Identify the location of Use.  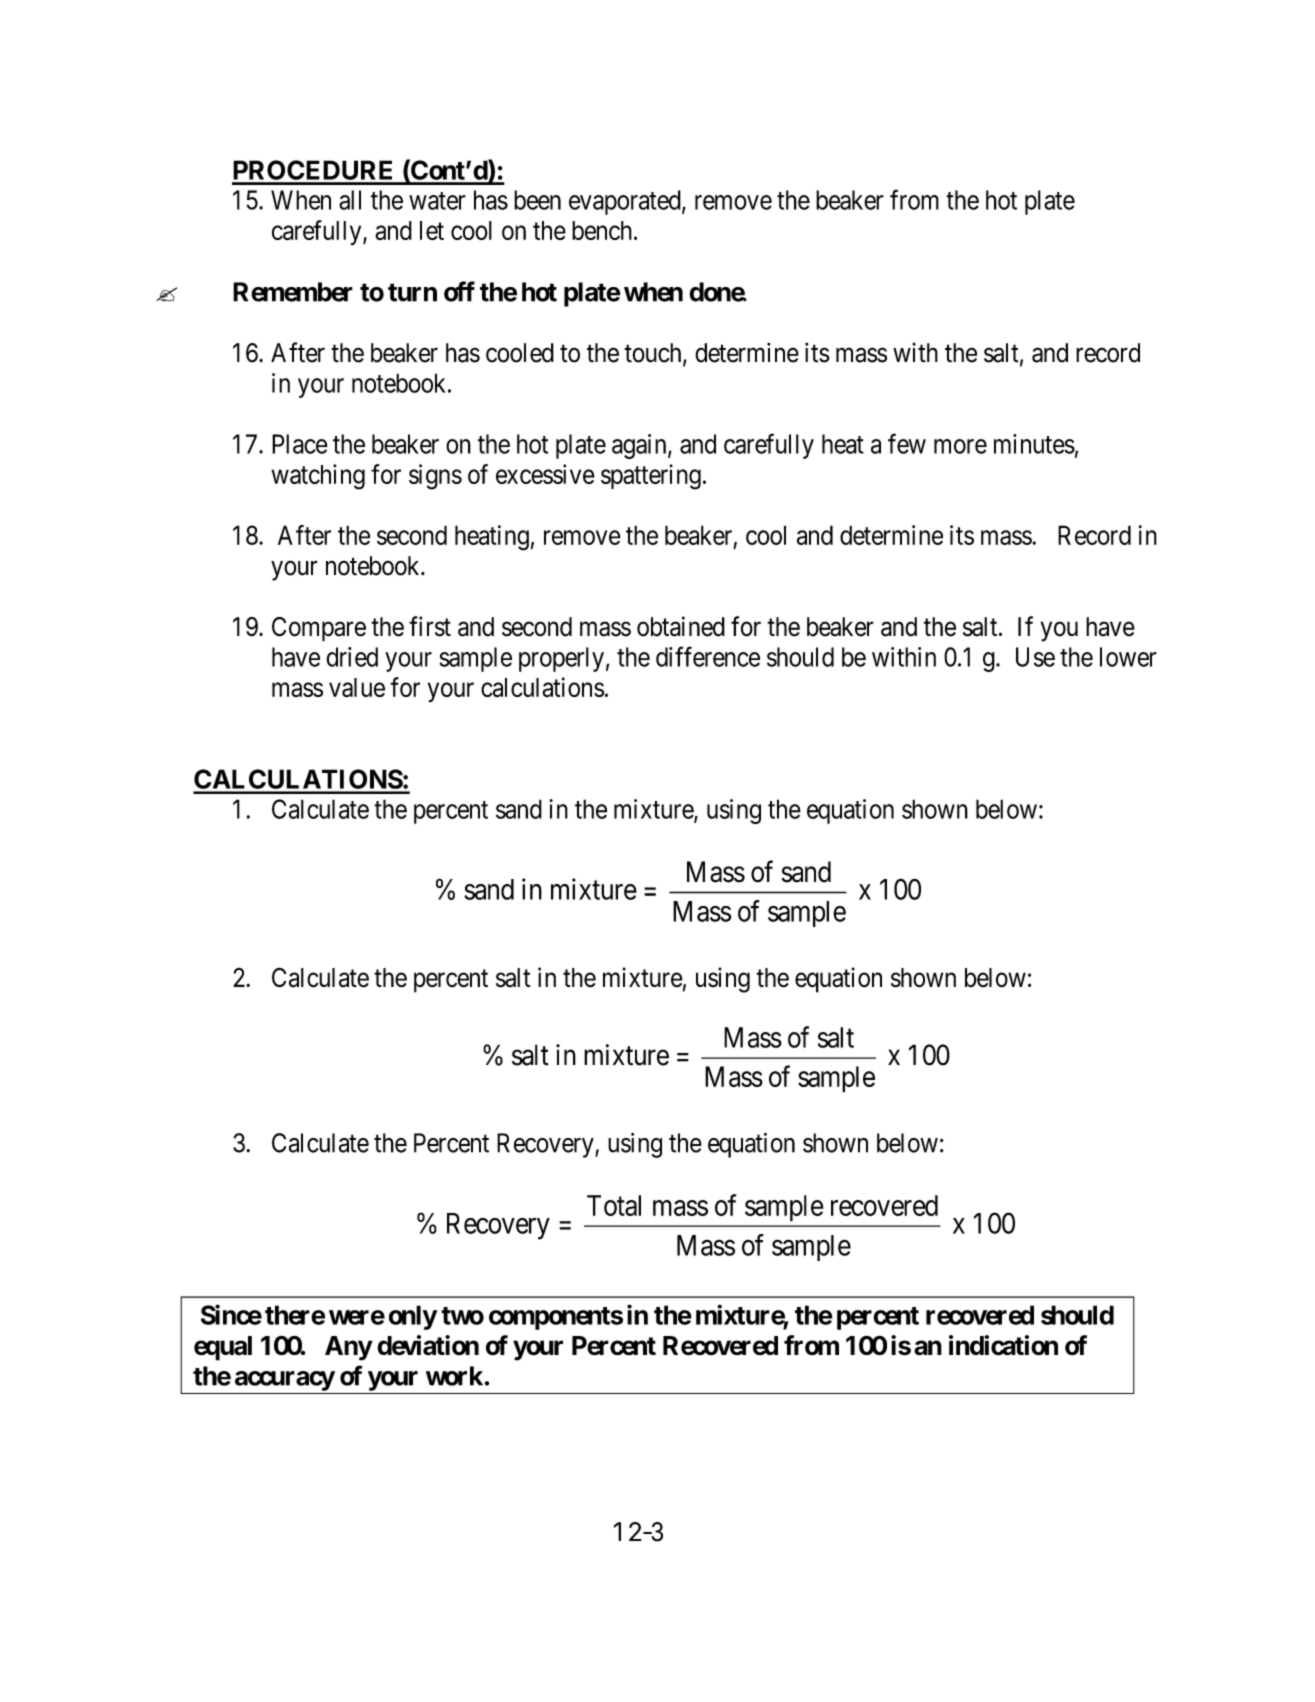
(1035, 657).
